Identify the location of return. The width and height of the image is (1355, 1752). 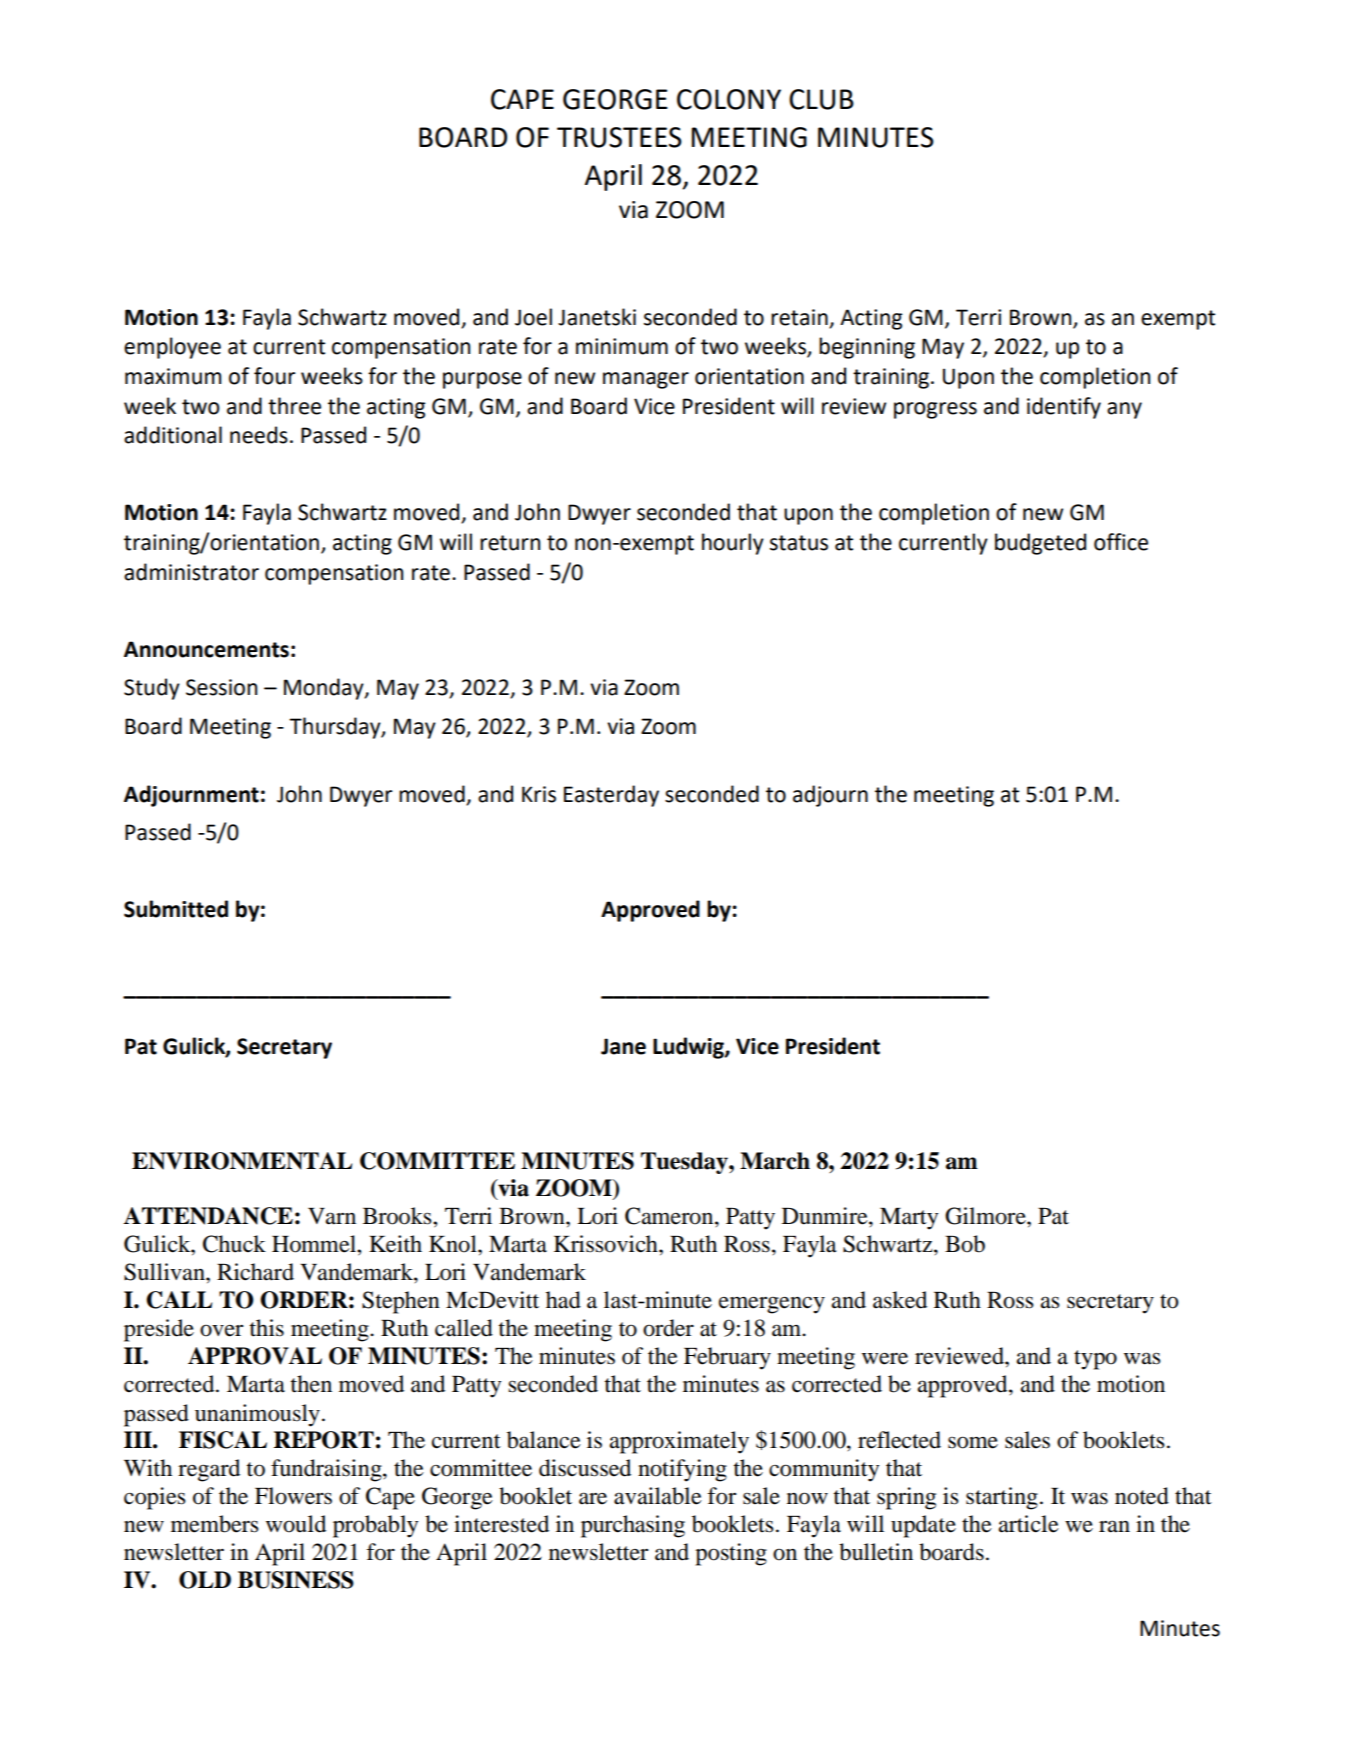
(510, 543).
